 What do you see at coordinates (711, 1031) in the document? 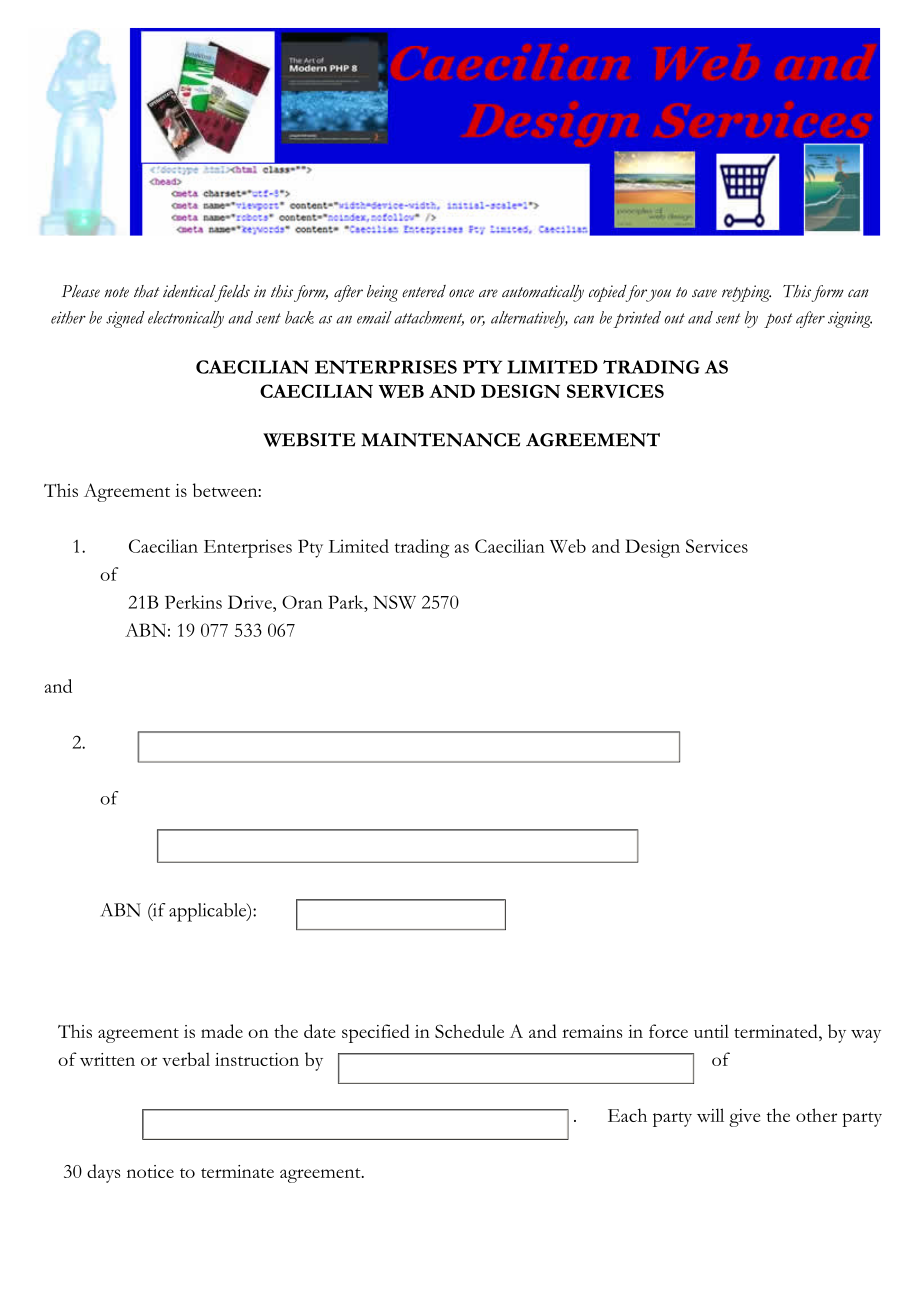
I see `until` at bounding box center [711, 1031].
